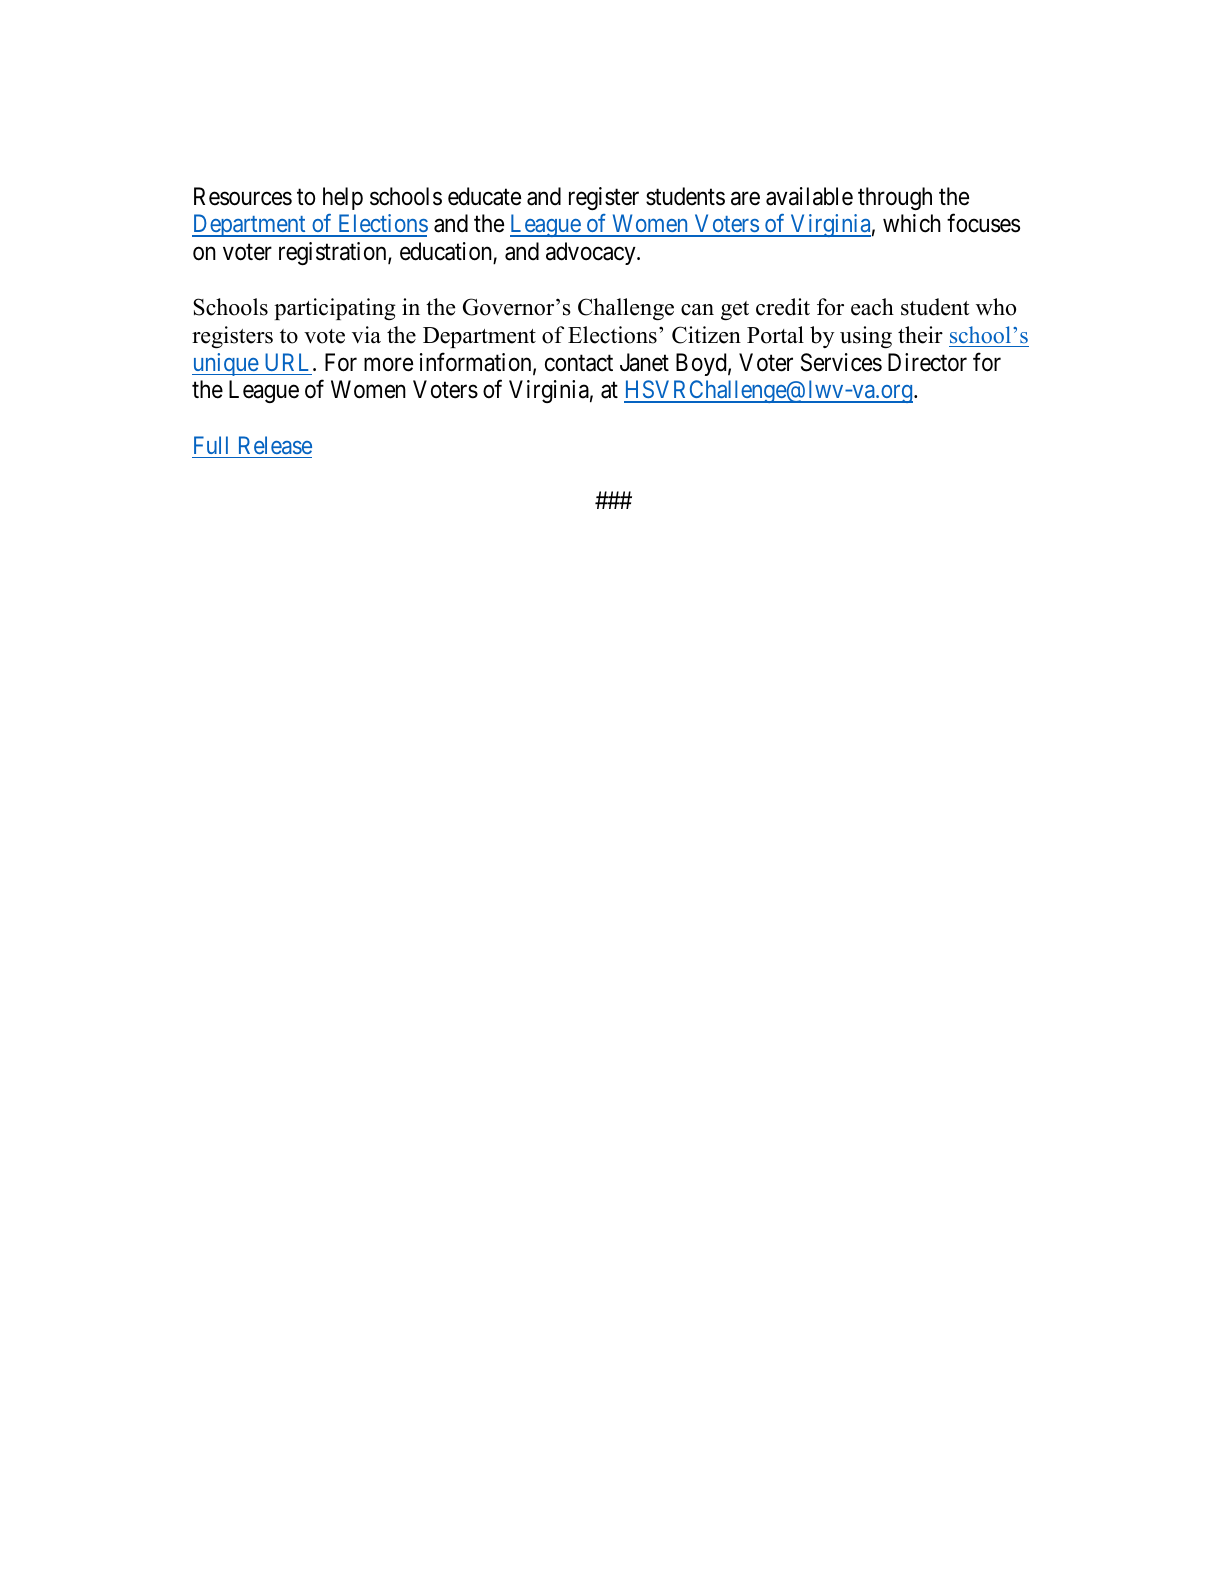 The width and height of the screenshot is (1226, 1587). What do you see at coordinates (275, 445) in the screenshot?
I see `Release` at bounding box center [275, 445].
